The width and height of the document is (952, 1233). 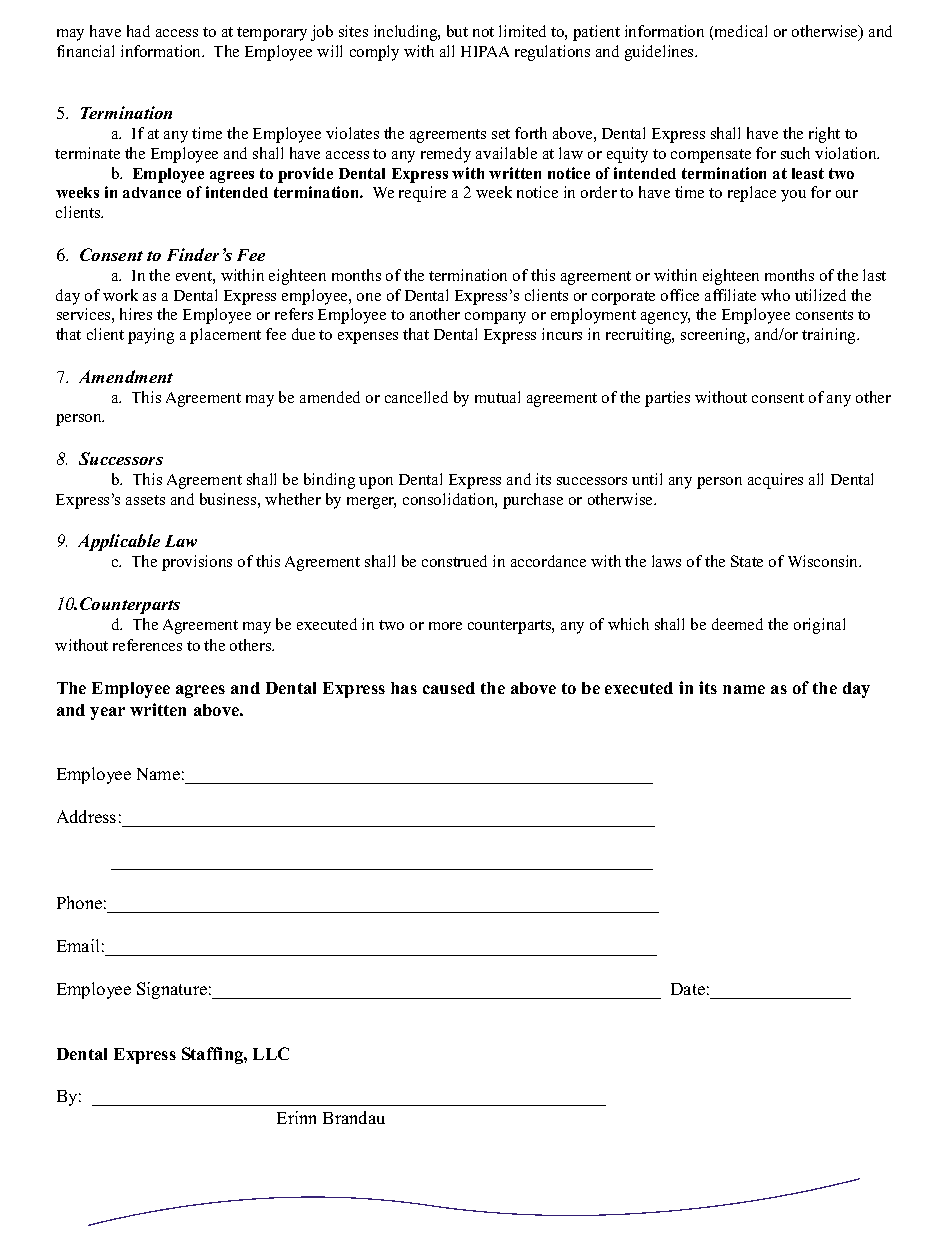 What do you see at coordinates (138, 31) in the document?
I see `had` at bounding box center [138, 31].
